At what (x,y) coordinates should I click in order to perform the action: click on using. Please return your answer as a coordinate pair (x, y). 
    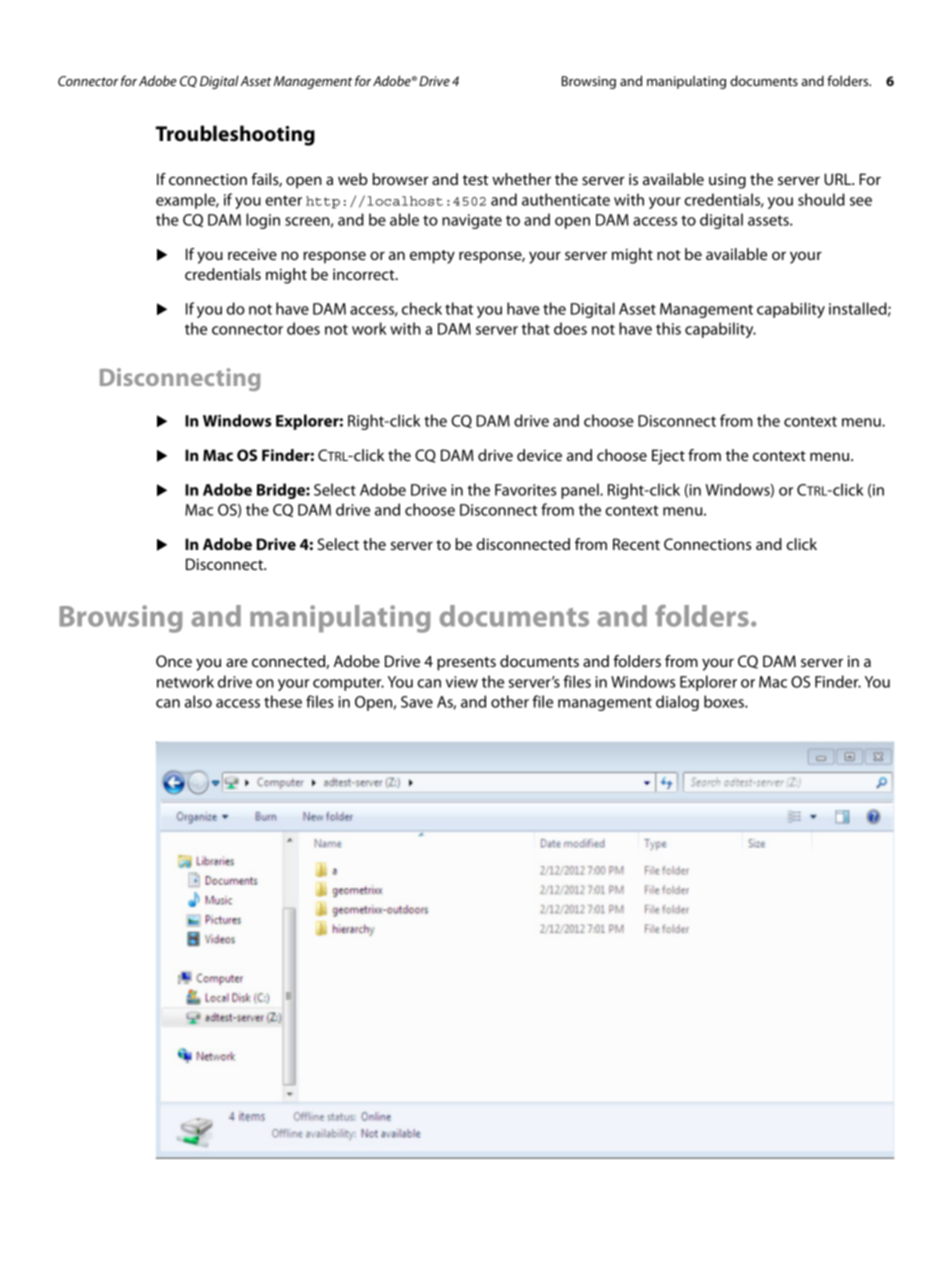
    Looking at the image, I should click on (727, 181).
